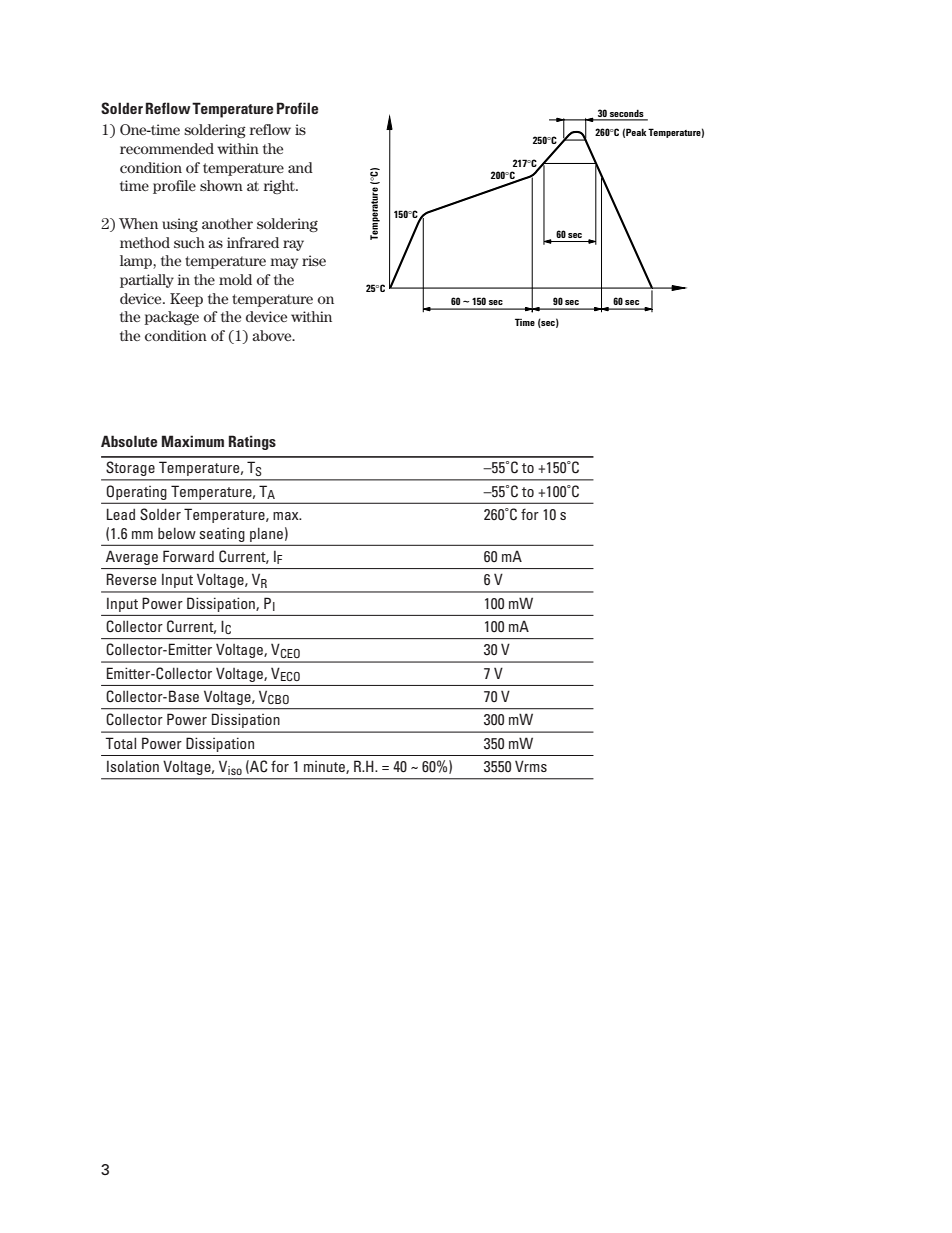 The width and height of the document is (952, 1233). Describe the element at coordinates (133, 766) in the document. I see `Isolation` at that location.
